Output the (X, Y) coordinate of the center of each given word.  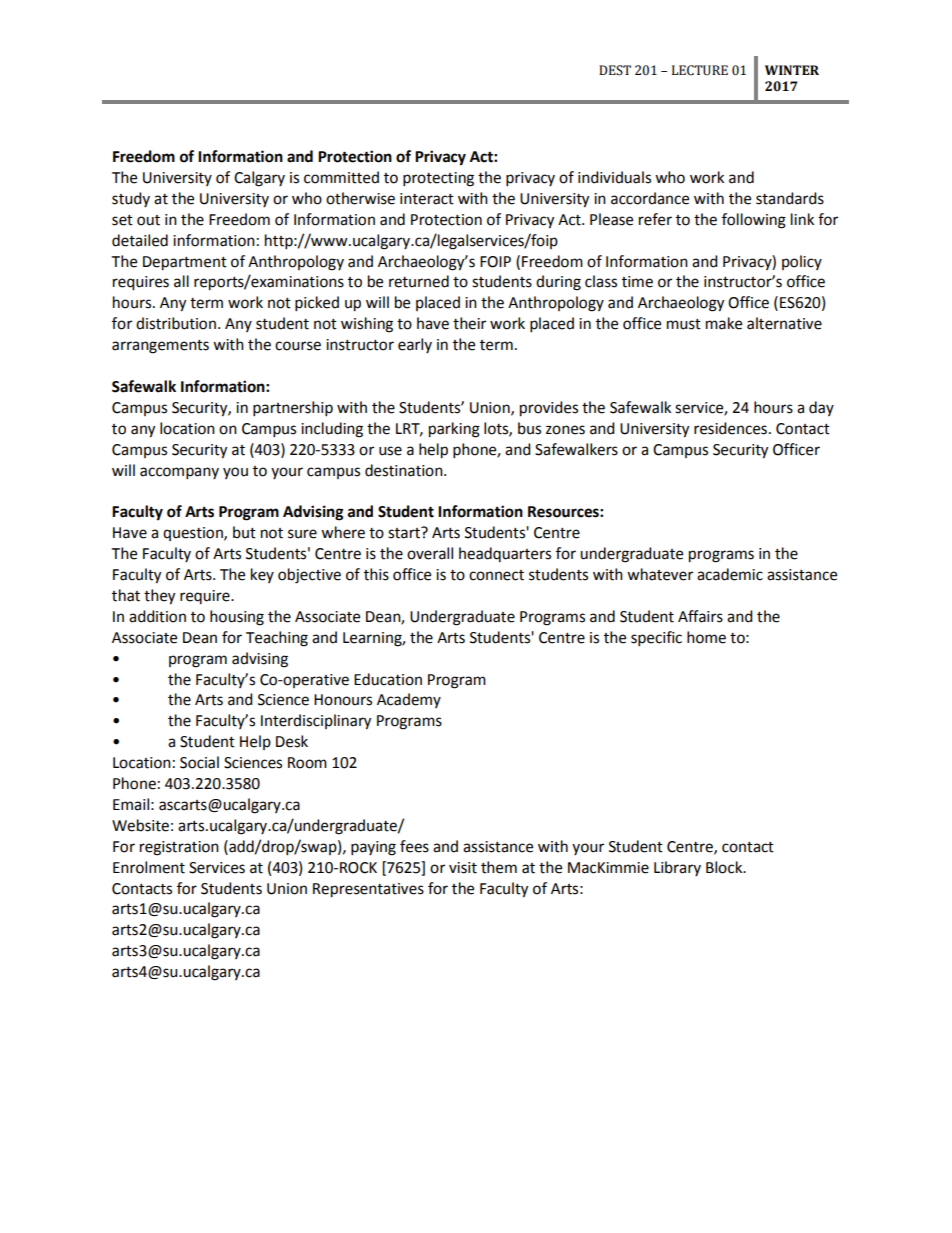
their (469, 323)
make (724, 323)
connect (496, 575)
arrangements (160, 347)
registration (179, 848)
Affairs (700, 616)
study (131, 199)
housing (237, 618)
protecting (438, 179)
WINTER (792, 70)
